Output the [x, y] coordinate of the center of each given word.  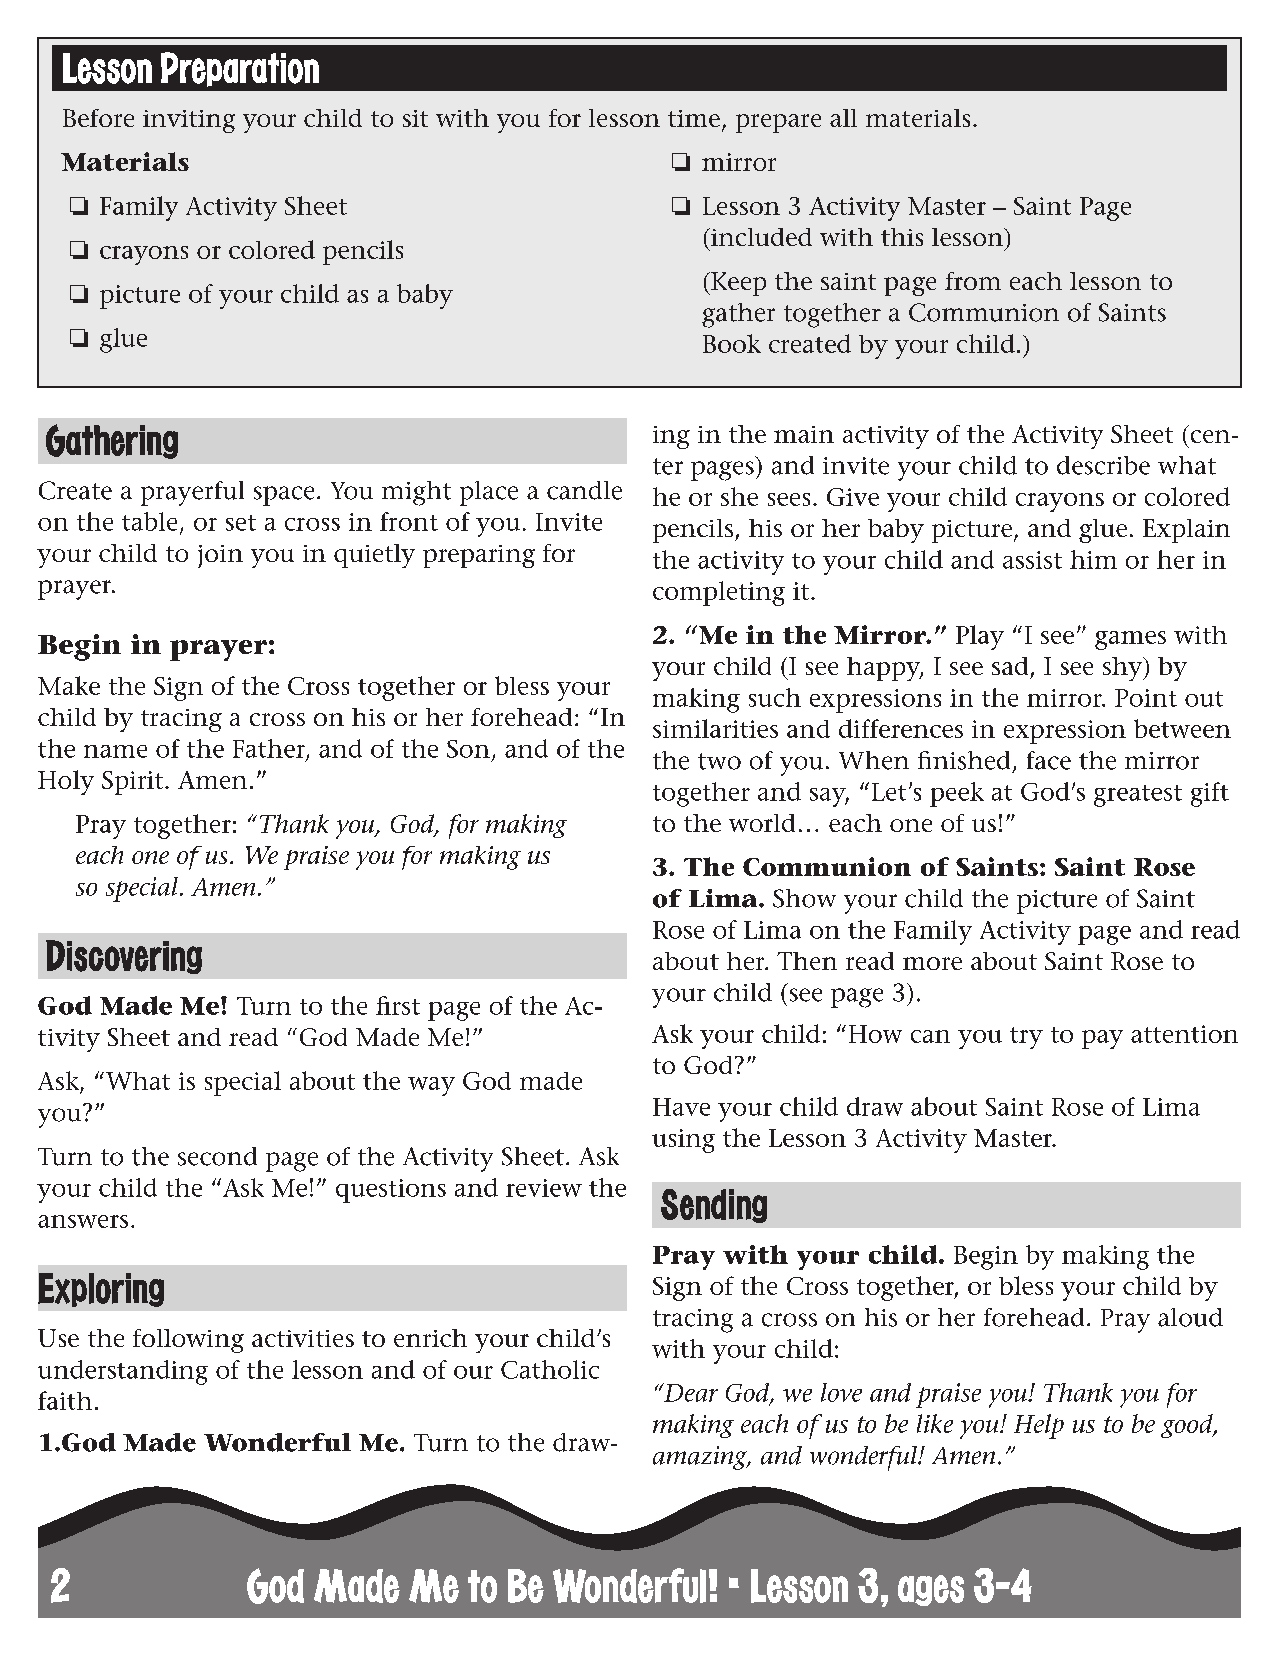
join [220, 556]
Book [732, 343]
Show [804, 898]
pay [1102, 1039]
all [843, 118]
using [683, 1141]
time [694, 118]
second [217, 1156]
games [1130, 640]
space [284, 496]
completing [719, 593]
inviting [189, 121]
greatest [1138, 796]
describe [1103, 465]
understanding [123, 1372]
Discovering [124, 957]
